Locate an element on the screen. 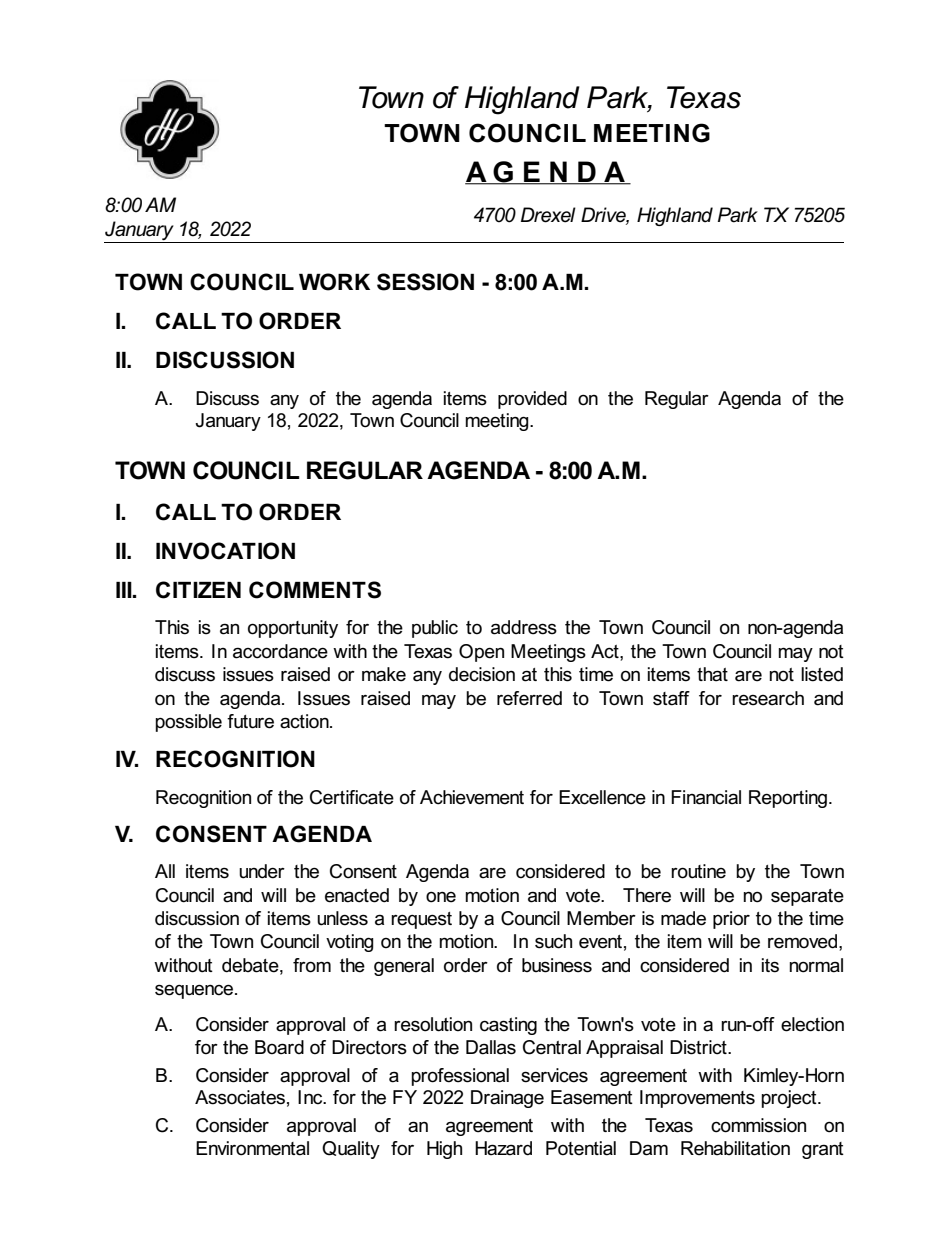 The height and width of the screenshot is (1233, 952). one is located at coordinates (441, 897).
